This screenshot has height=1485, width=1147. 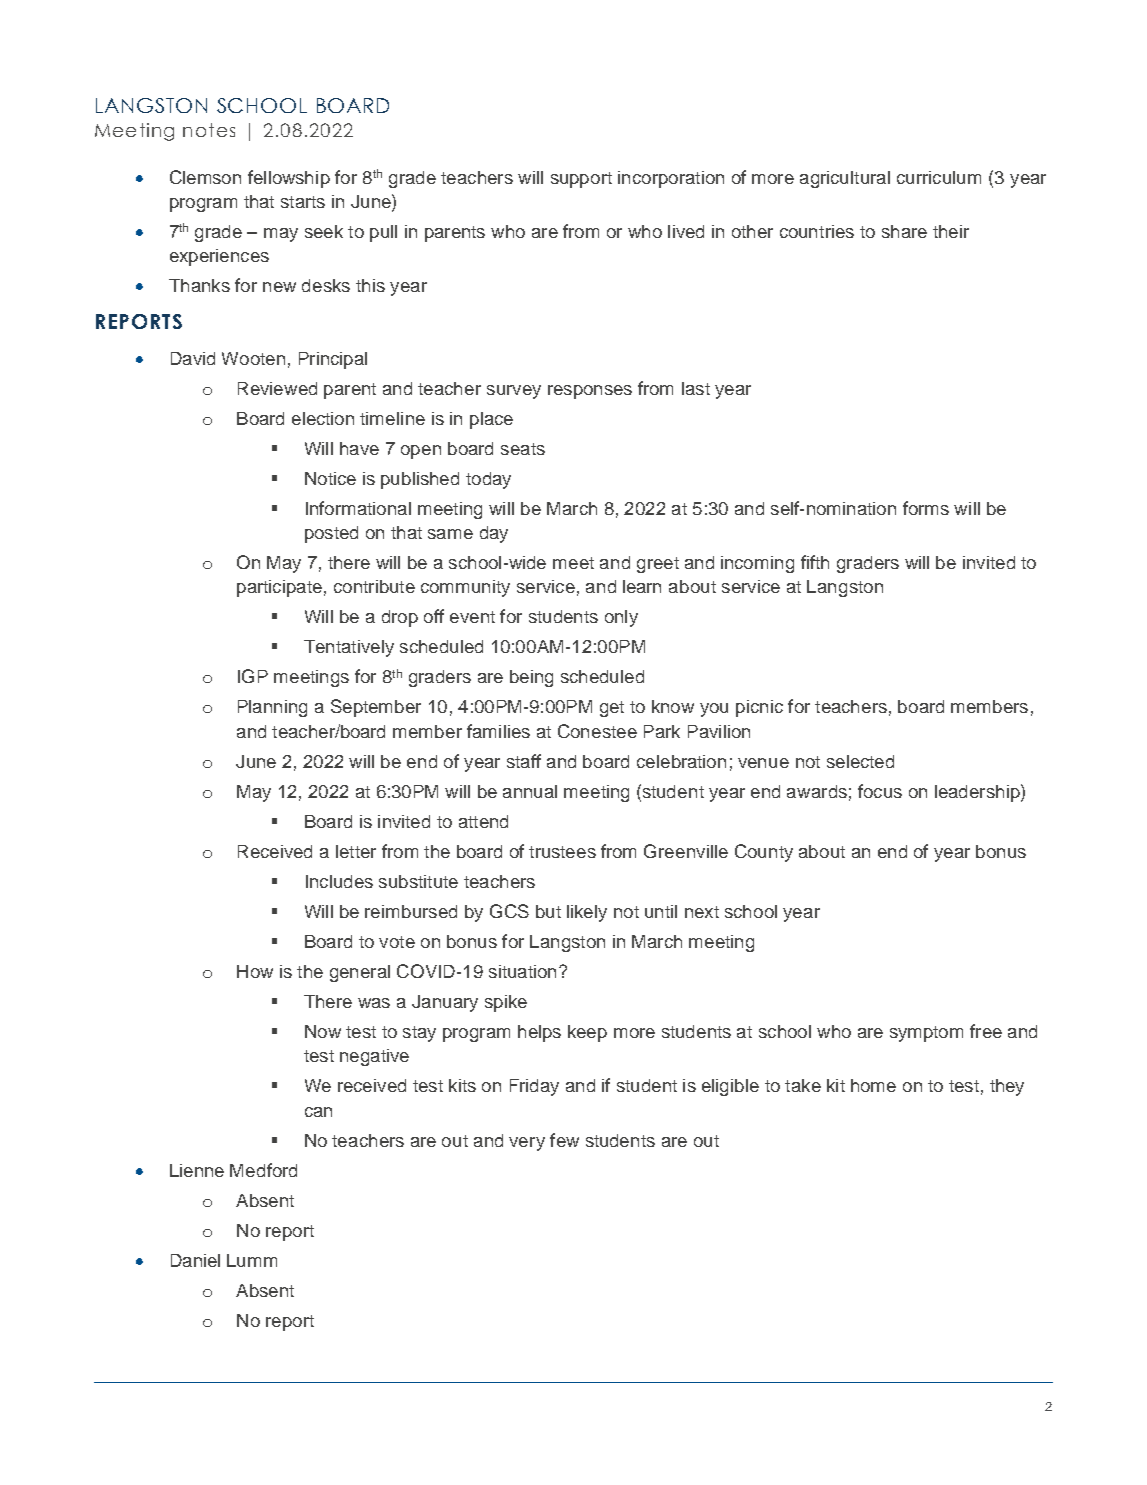 I want to click on fellowship, so click(x=289, y=179).
